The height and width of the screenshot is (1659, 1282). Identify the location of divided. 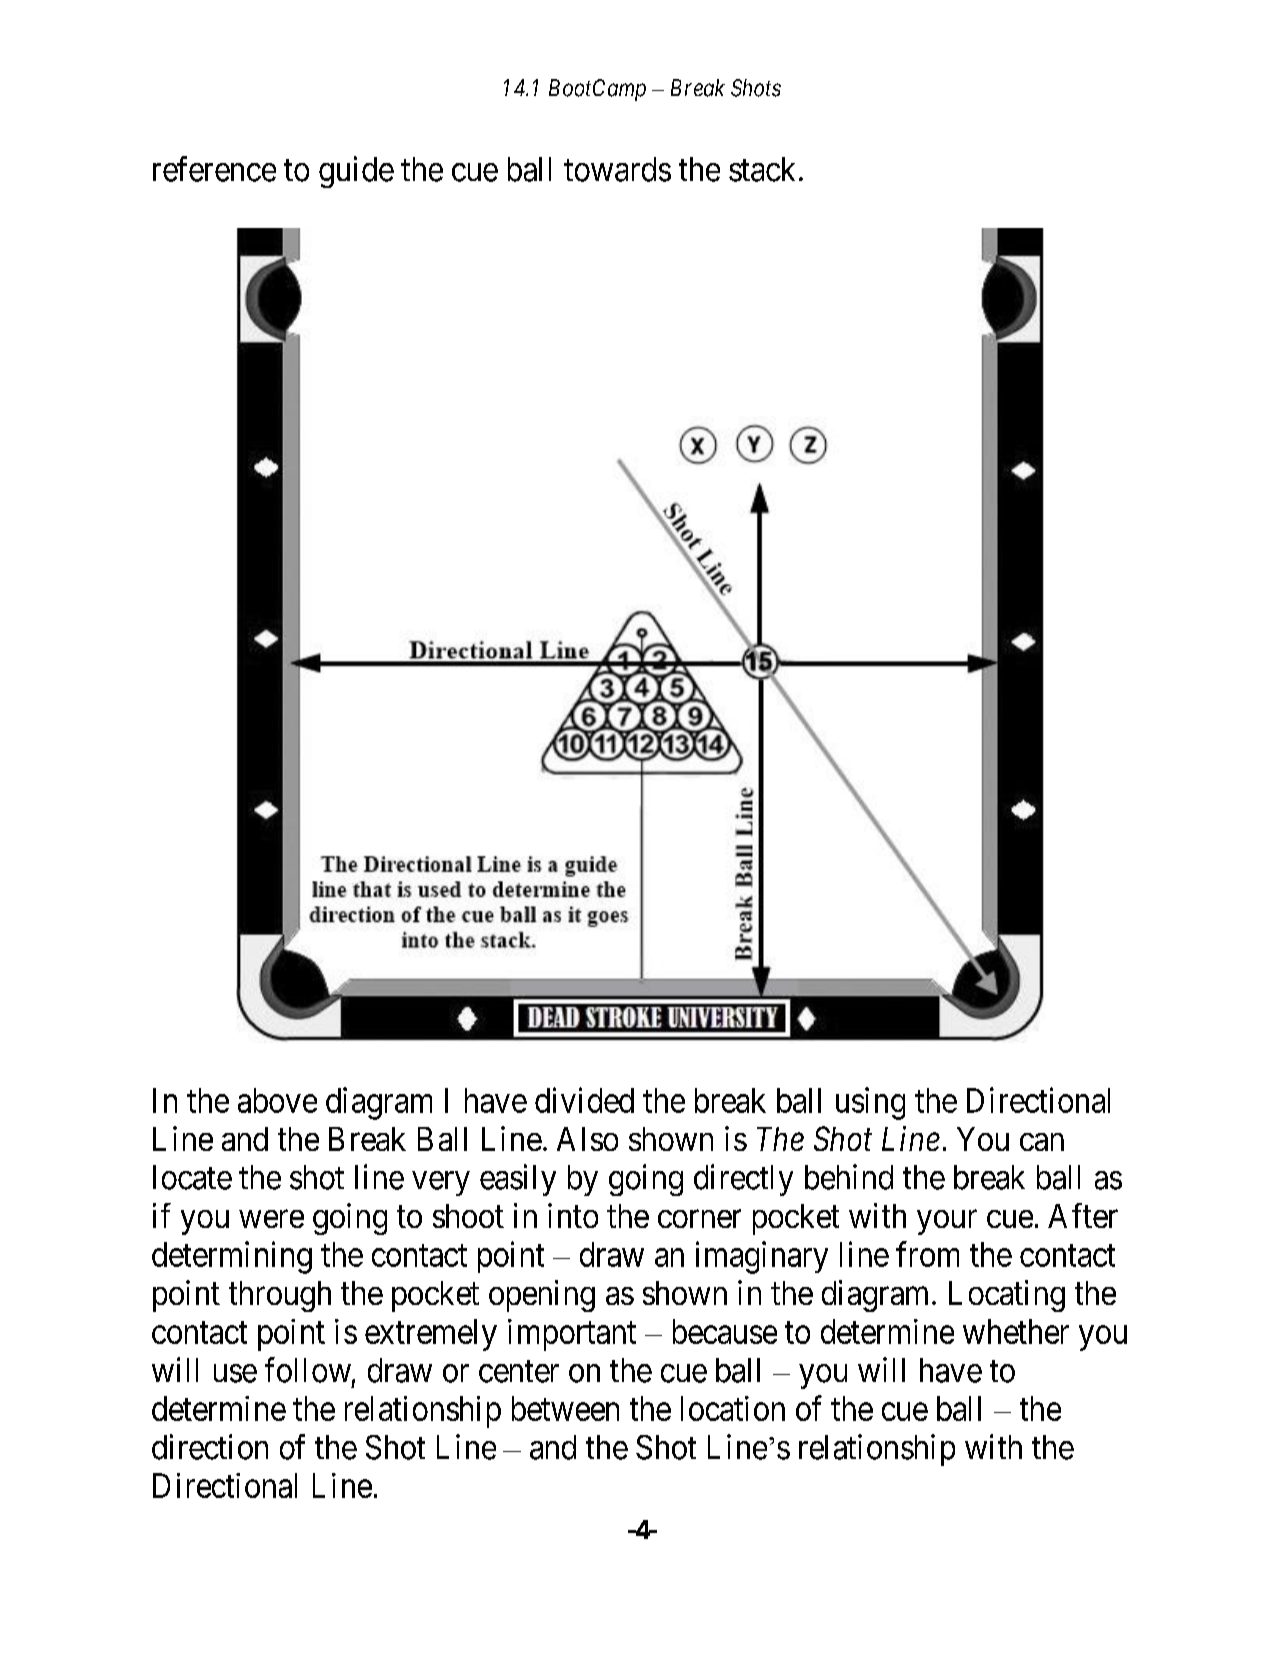
(584, 1100).
